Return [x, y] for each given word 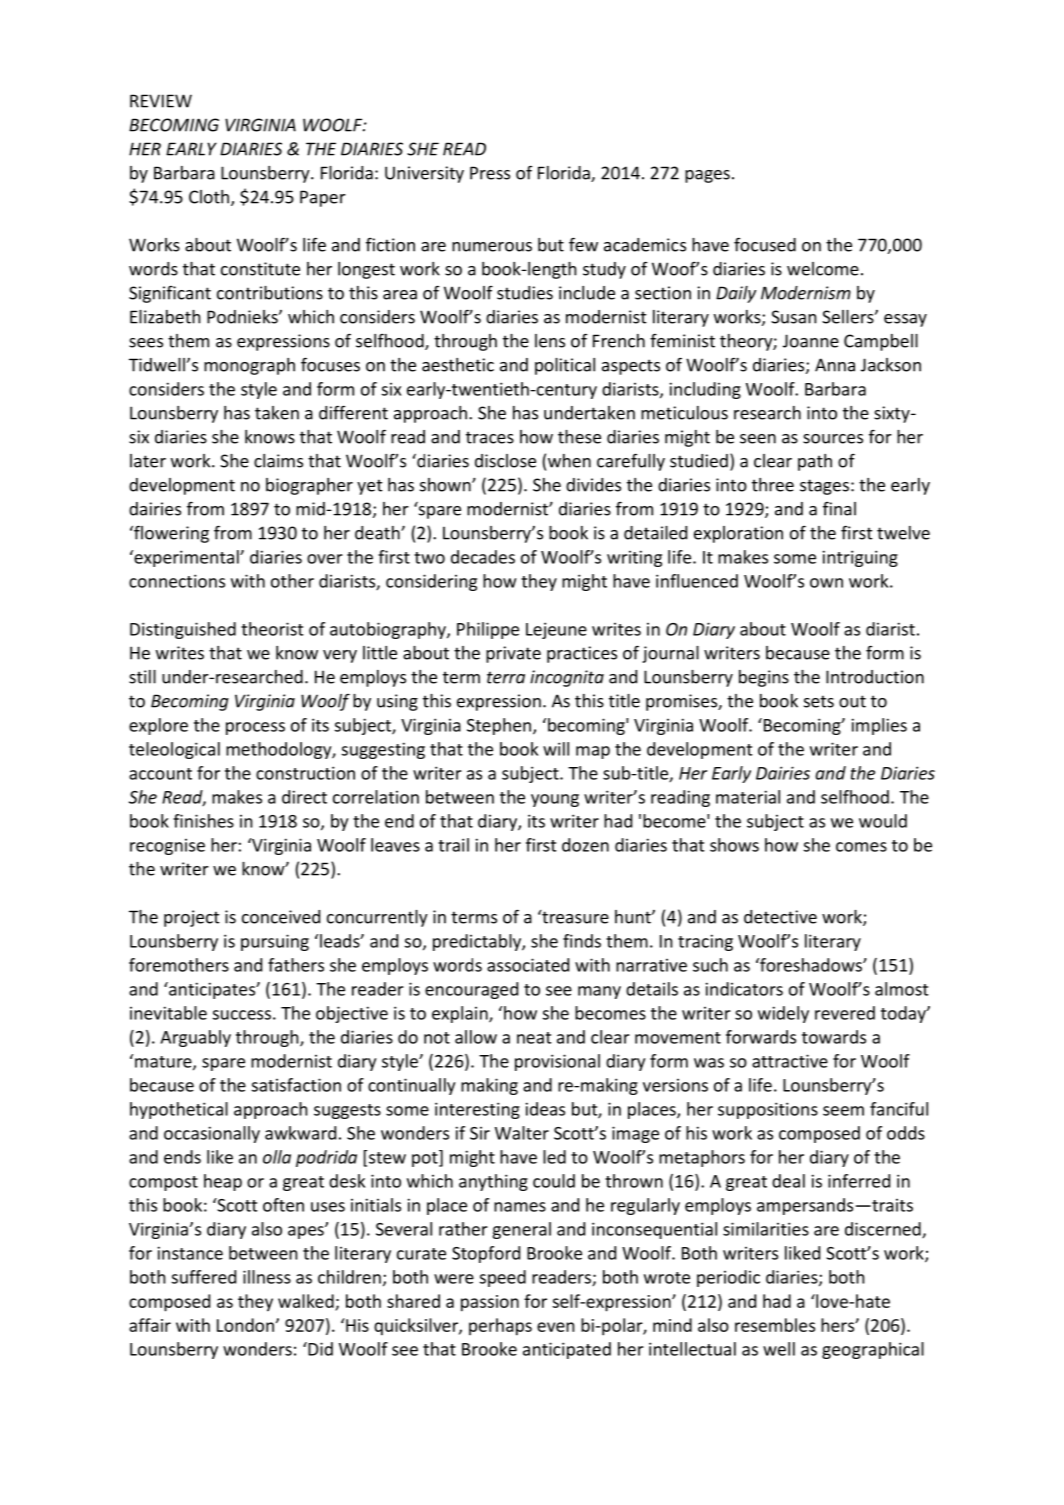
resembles [775, 1325]
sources [833, 439]
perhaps [500, 1327]
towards [834, 1037]
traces [490, 437]
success [242, 1015]
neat [534, 1038]
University [424, 174]
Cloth [209, 197]
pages [707, 176]
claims [278, 461]
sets [819, 701]
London [245, 1325]
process [255, 728]
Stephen [499, 726]
